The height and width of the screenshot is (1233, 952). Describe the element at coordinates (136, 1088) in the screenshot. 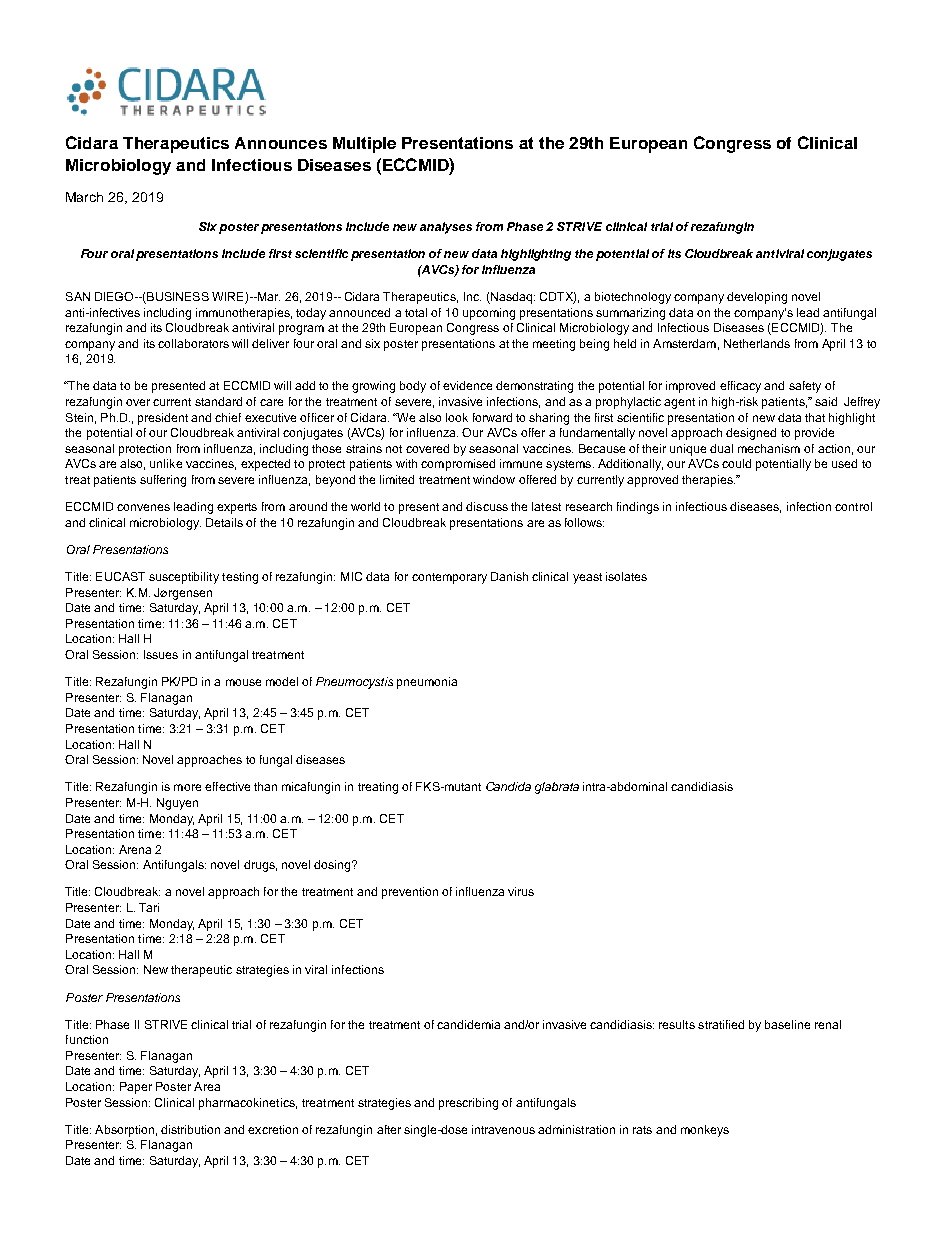

I see `Paper` at that location.
